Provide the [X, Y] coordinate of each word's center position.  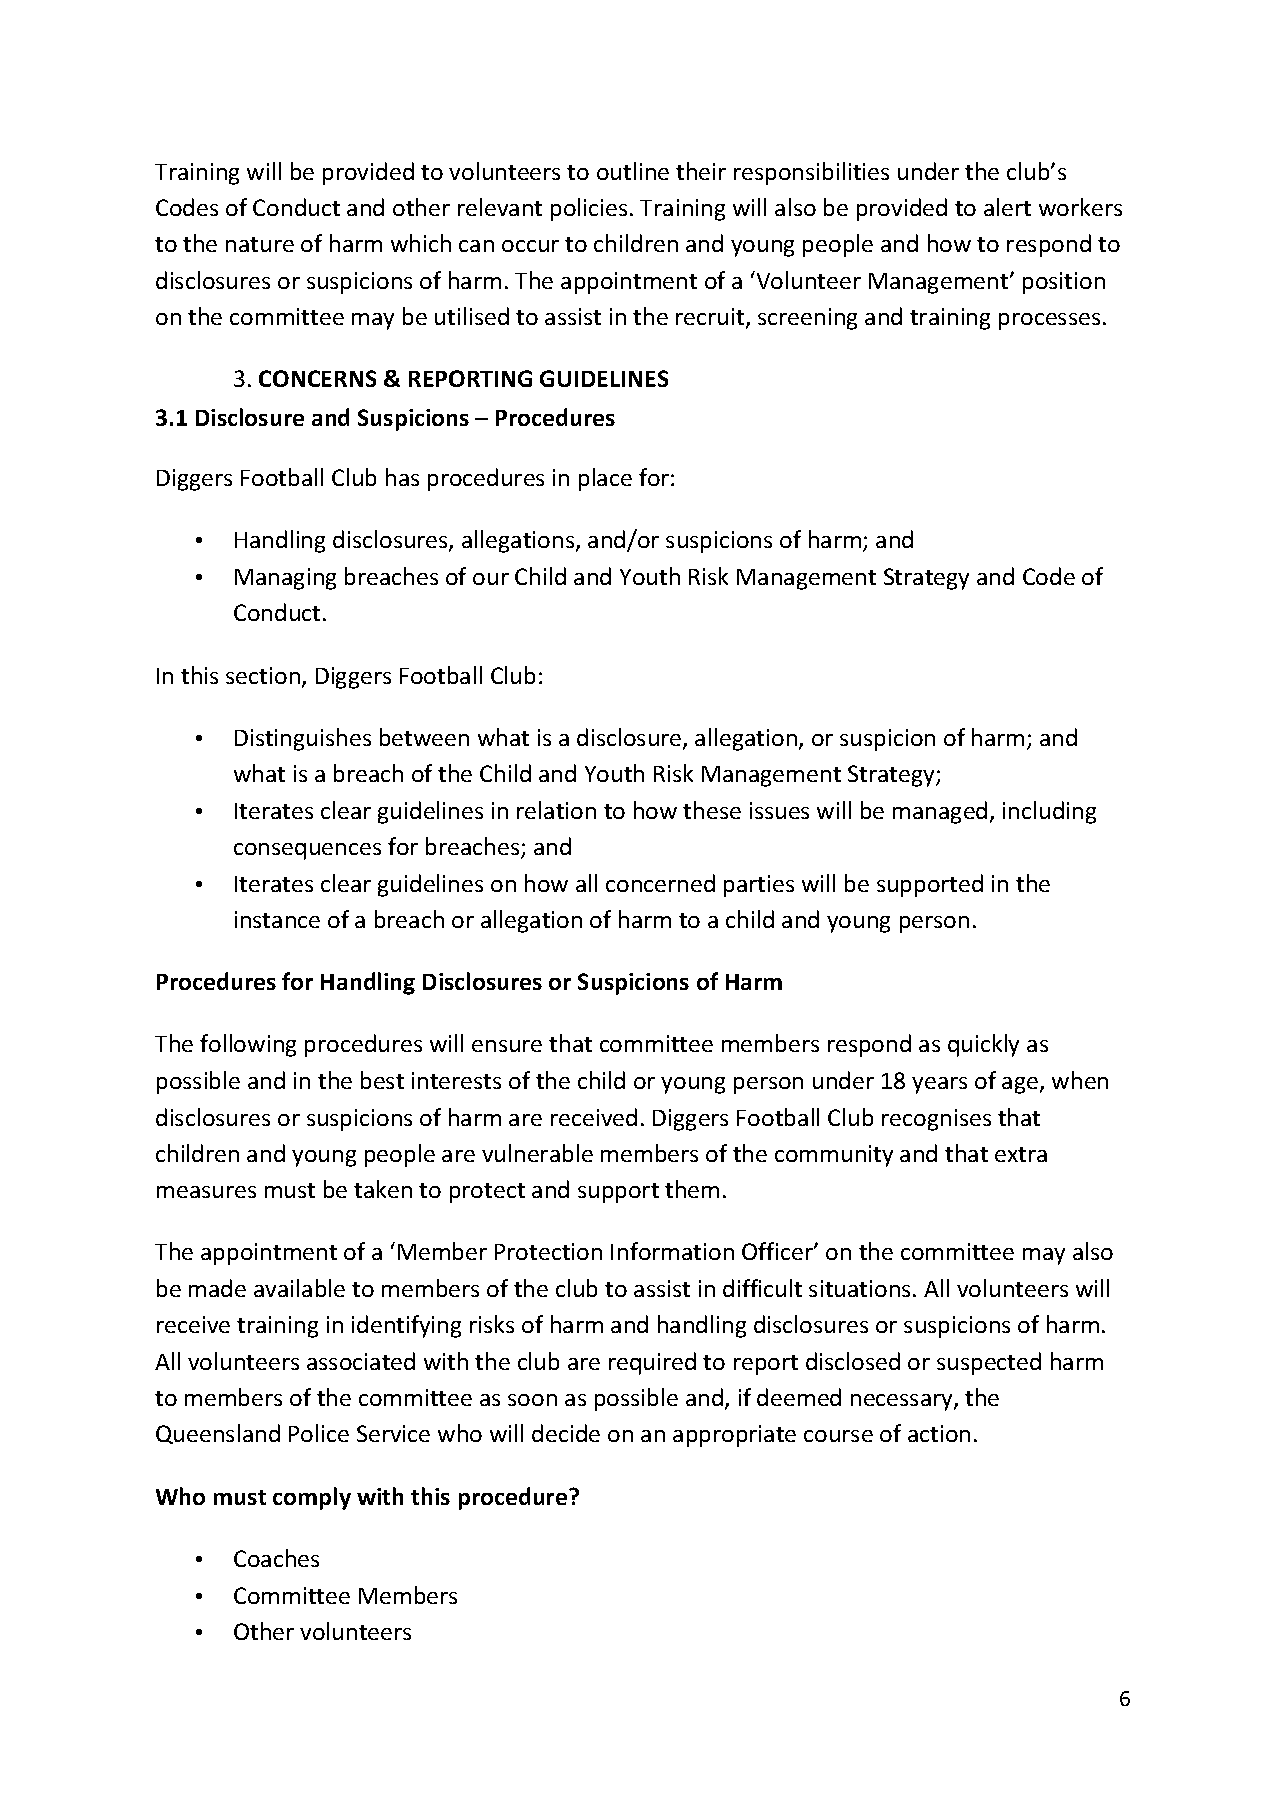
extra [1021, 1154]
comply [312, 1498]
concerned [660, 883]
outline [633, 171]
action [939, 1433]
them [692, 1189]
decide [566, 1433]
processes [1049, 321]
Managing [285, 579]
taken [383, 1189]
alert [1007, 207]
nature [260, 244]
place [605, 479]
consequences [307, 851]
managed [940, 812]
